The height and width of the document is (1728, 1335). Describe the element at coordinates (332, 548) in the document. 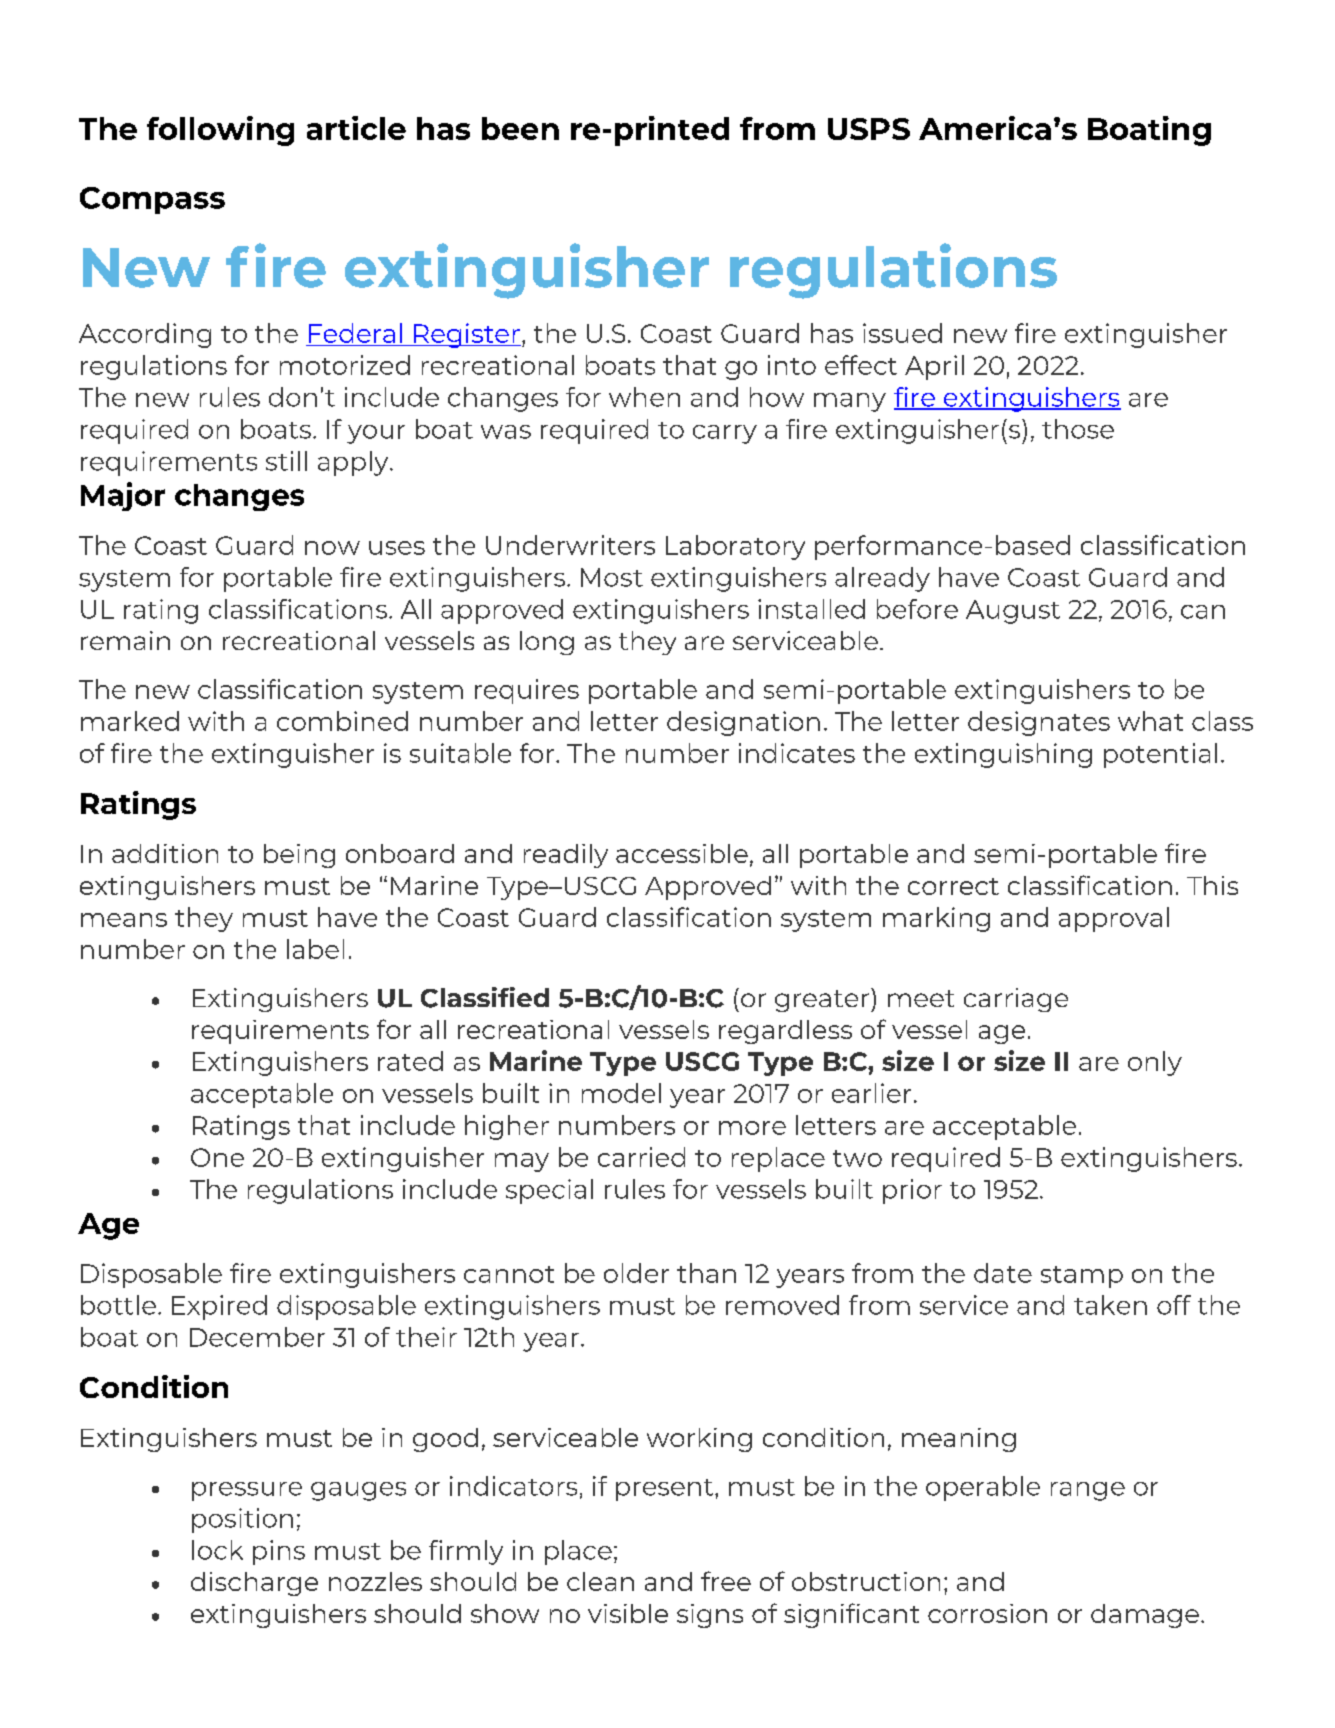

I see `now` at that location.
